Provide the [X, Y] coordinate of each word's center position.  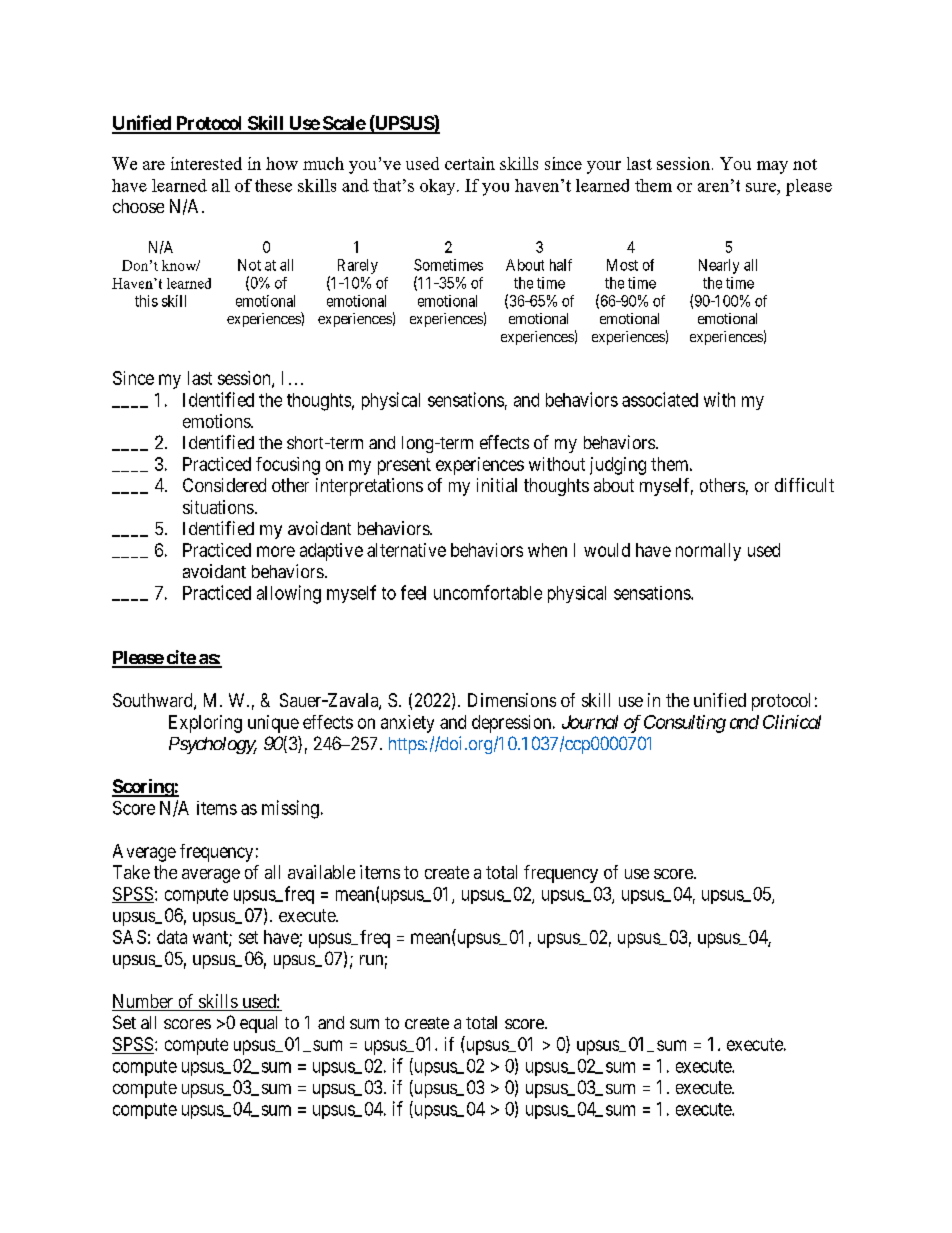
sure [762, 187]
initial [497, 485]
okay [439, 187]
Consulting [685, 724]
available [321, 872]
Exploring [205, 724]
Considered [224, 485]
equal [258, 1024]
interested [206, 163]
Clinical [792, 722]
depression [513, 724]
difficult [804, 485]
